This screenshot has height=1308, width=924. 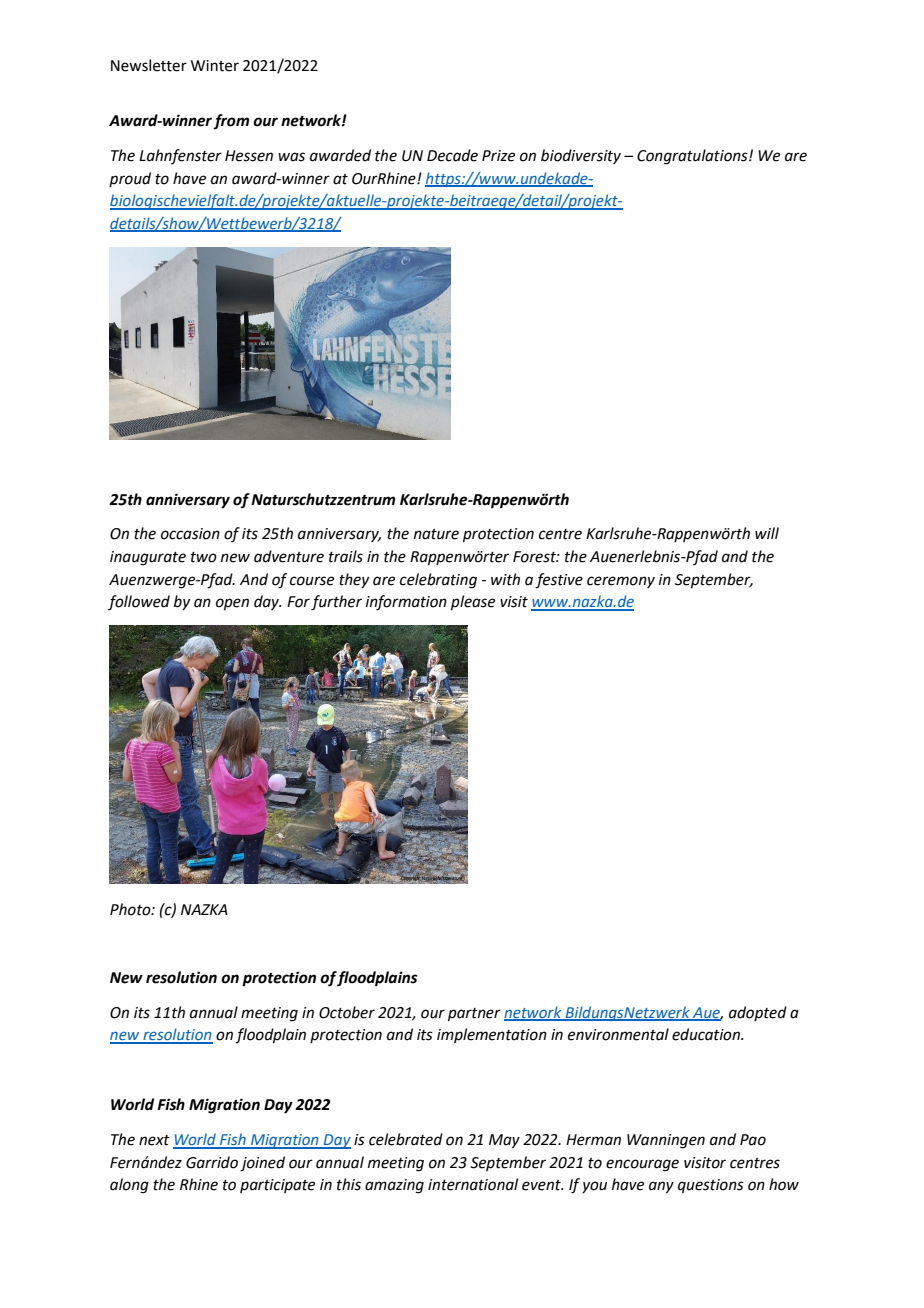 What do you see at coordinates (758, 1013) in the screenshot?
I see `adopted` at bounding box center [758, 1013].
